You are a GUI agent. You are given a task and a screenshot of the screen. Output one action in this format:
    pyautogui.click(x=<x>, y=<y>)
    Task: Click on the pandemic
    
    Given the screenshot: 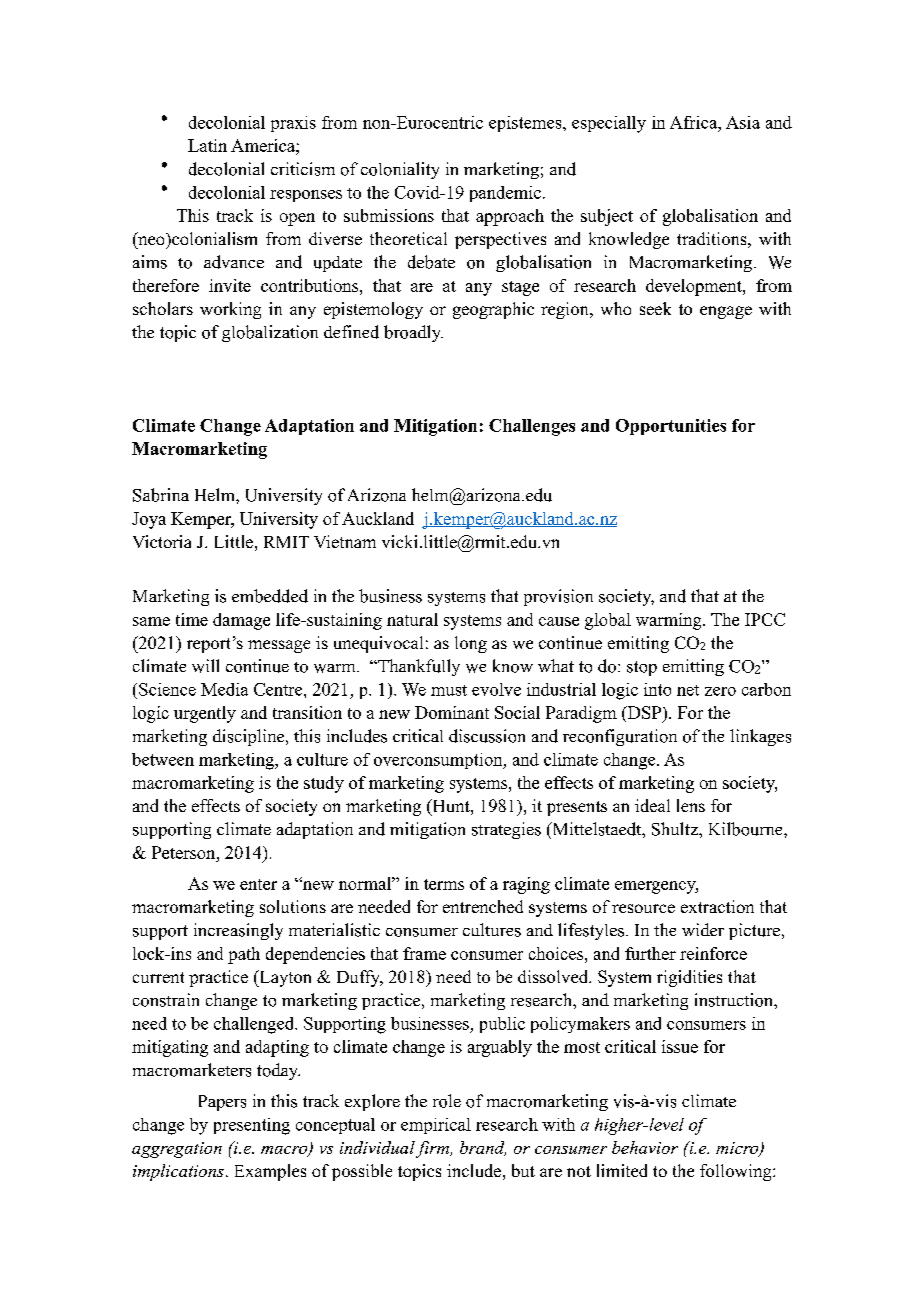 What is the action you would take?
    pyautogui.click(x=505, y=194)
